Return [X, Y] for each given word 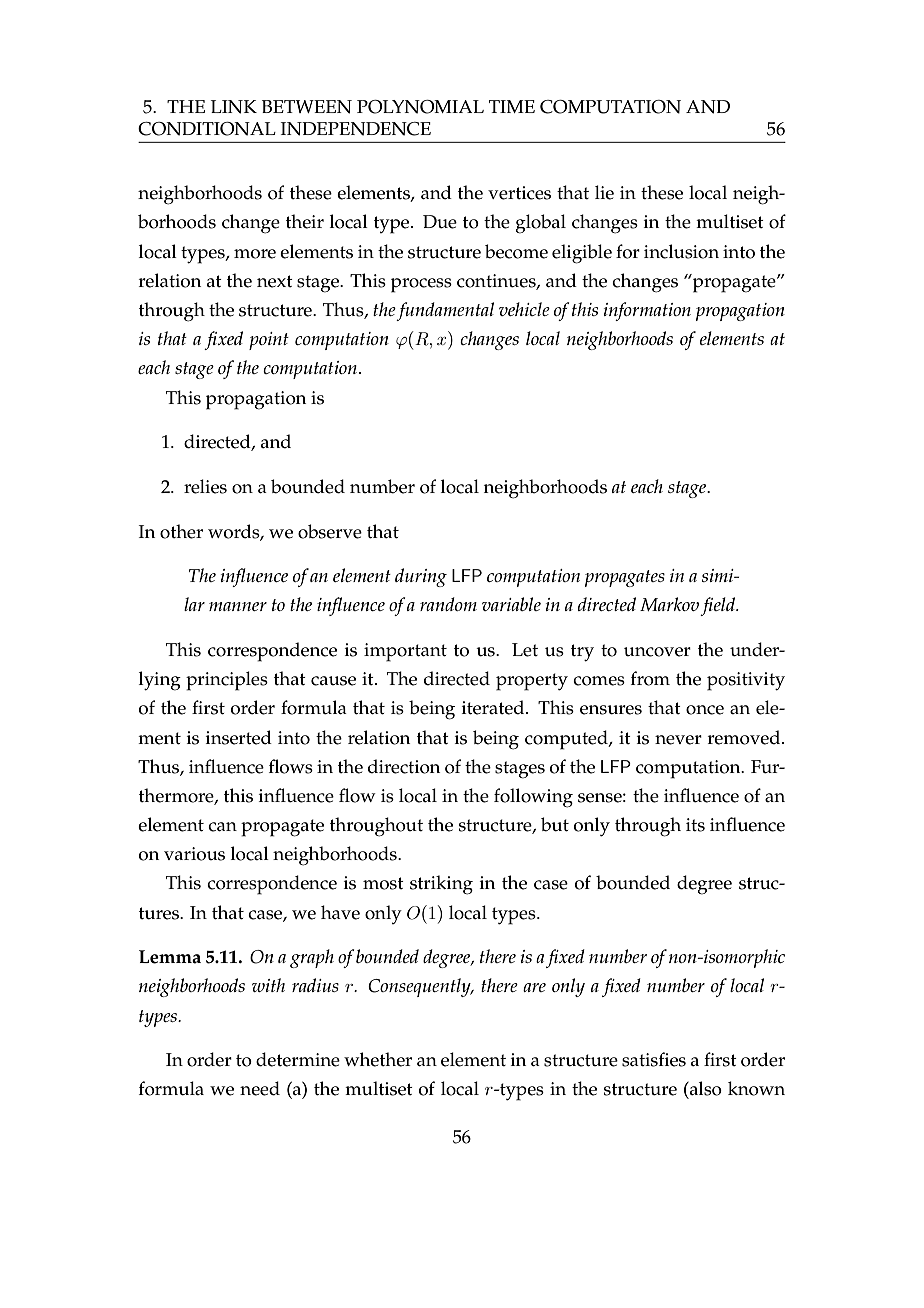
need [260, 1088]
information [647, 311]
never [678, 740]
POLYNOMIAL [420, 107]
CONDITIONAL [207, 129]
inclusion [681, 251]
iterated [494, 707]
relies [205, 486]
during [421, 577]
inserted [239, 737]
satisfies [654, 1059]
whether [378, 1059]
